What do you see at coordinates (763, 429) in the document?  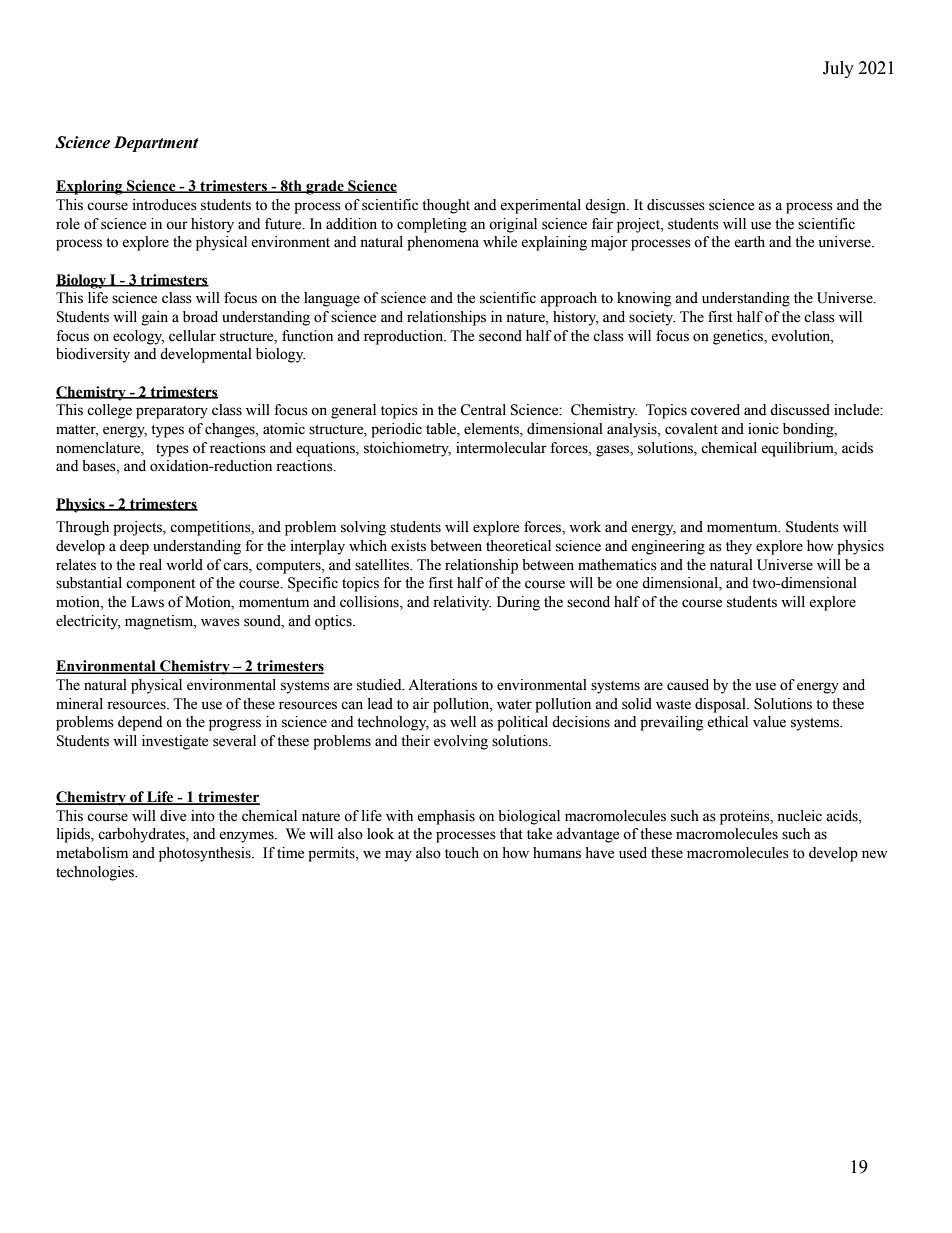 I see `ionic` at bounding box center [763, 429].
